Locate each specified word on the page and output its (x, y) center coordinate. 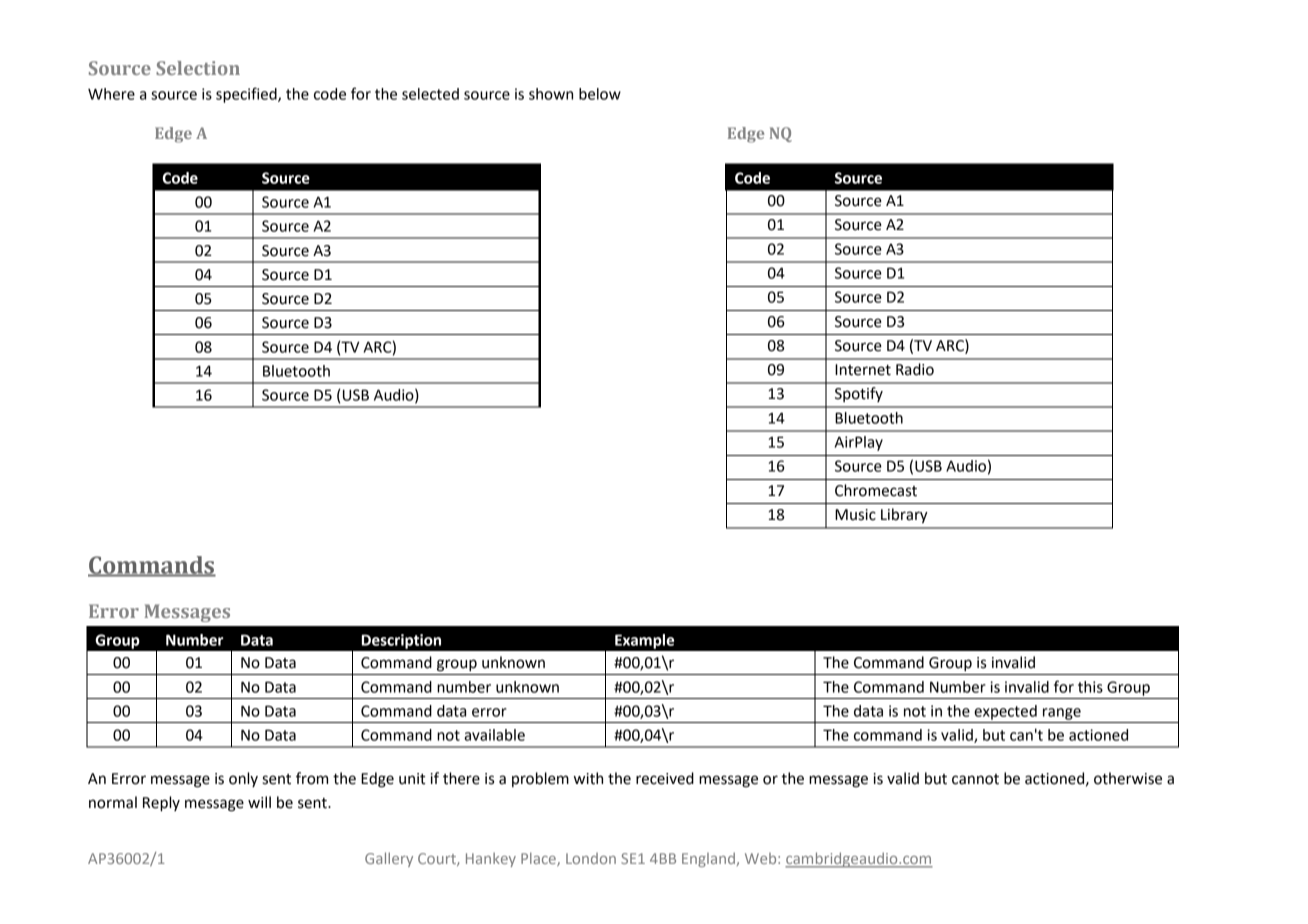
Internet (863, 370)
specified (247, 95)
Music (855, 515)
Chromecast (876, 490)
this (1090, 687)
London (591, 858)
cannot (975, 779)
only (243, 779)
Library (904, 515)
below (600, 94)
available (494, 735)
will (259, 802)
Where (111, 94)
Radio (915, 369)
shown (551, 94)
